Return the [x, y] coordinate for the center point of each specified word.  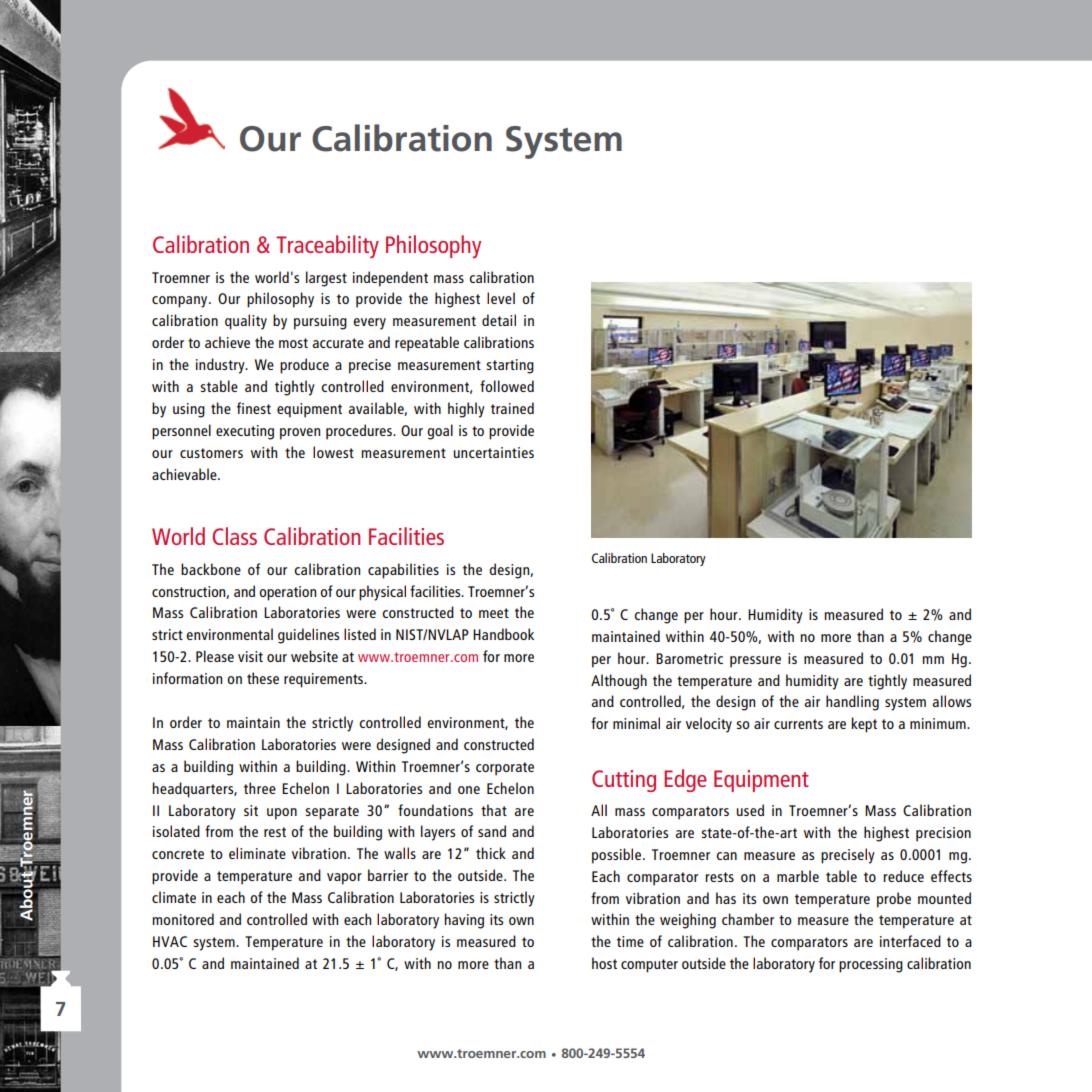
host [604, 963]
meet [494, 613]
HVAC [170, 941]
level [501, 298]
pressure [755, 662]
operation [287, 593]
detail [499, 320]
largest [326, 279]
